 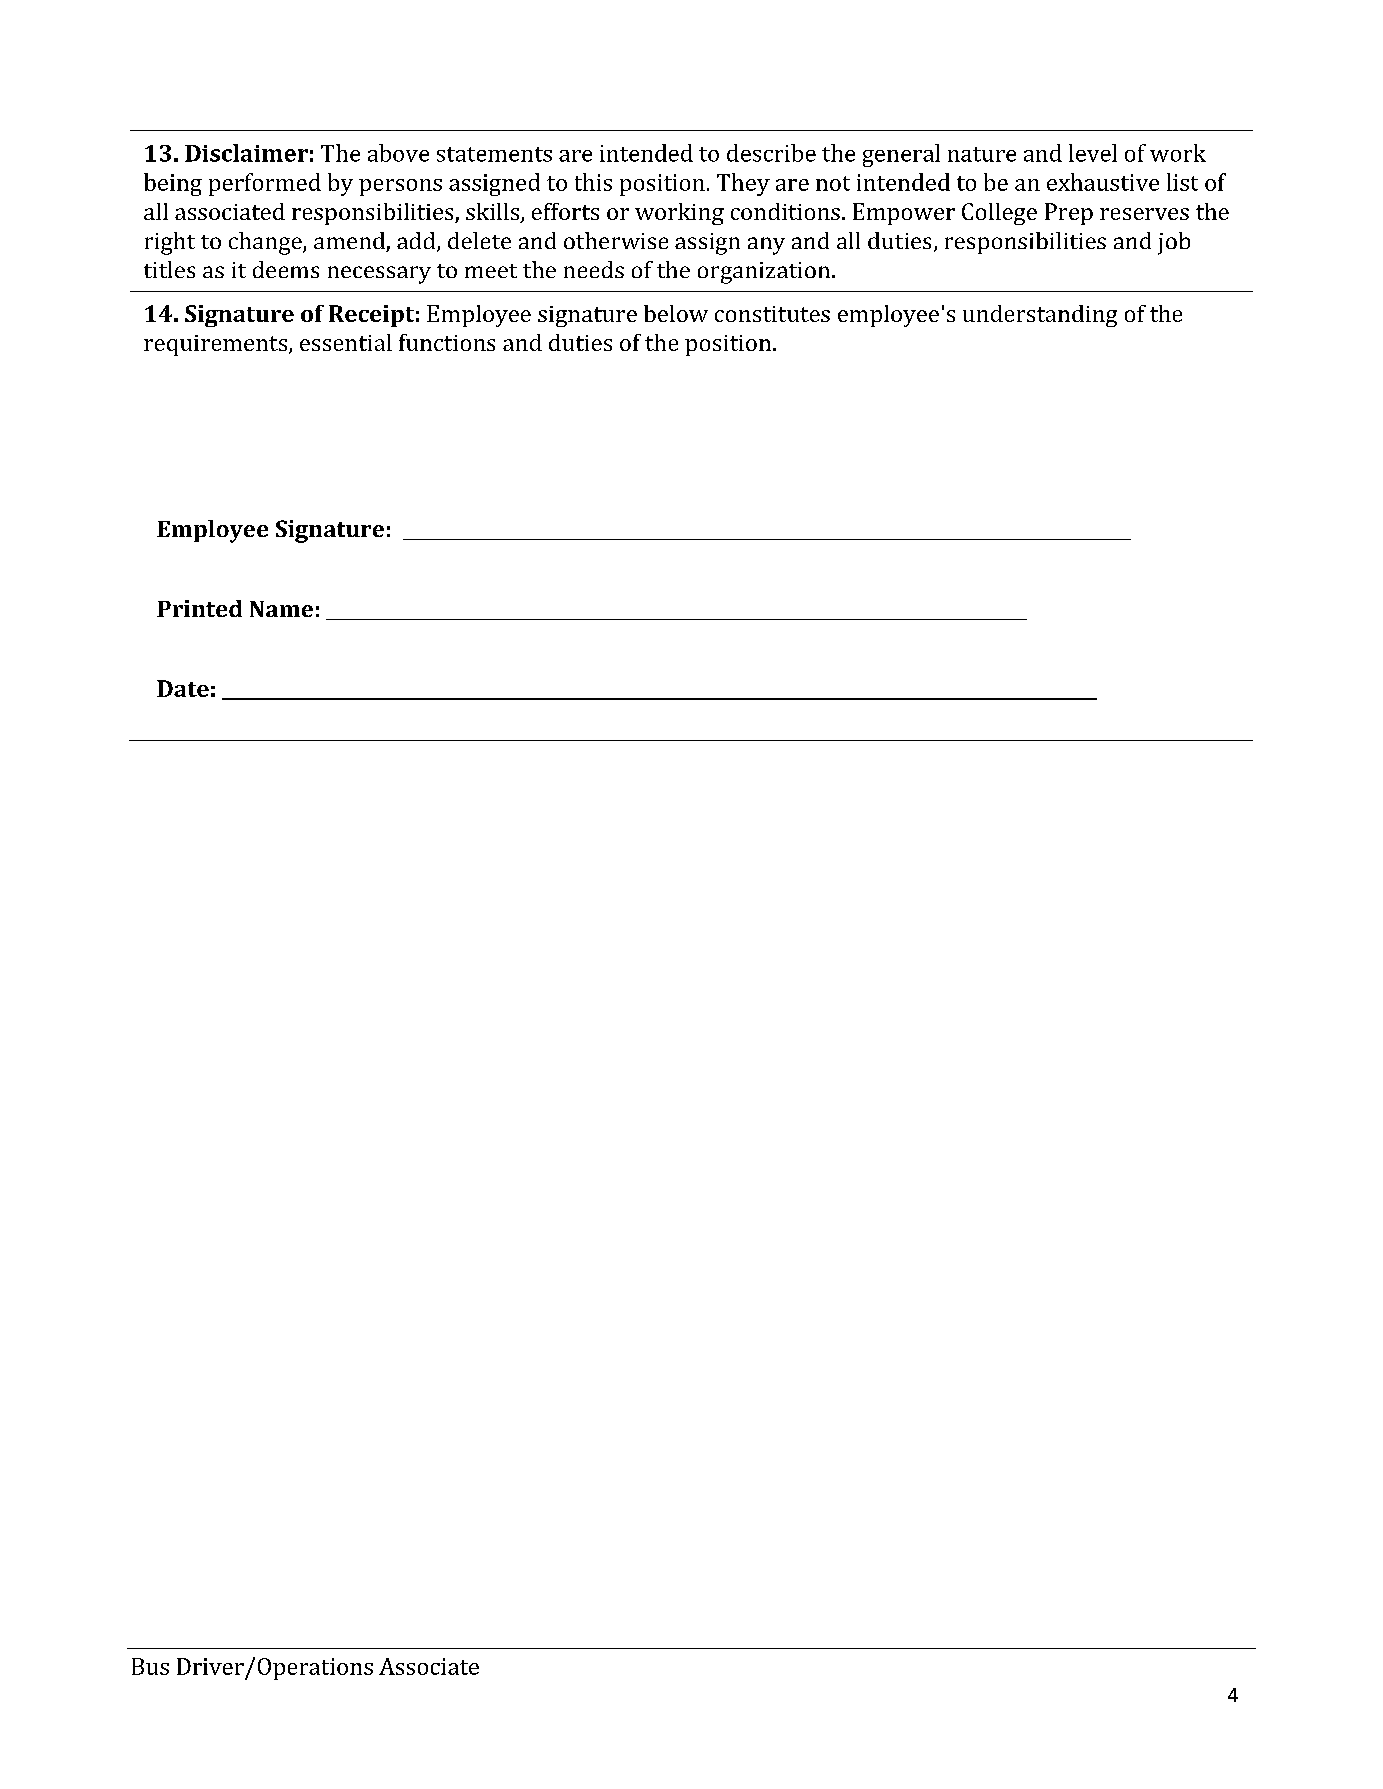 What do you see at coordinates (1174, 243) in the image?
I see `job` at bounding box center [1174, 243].
